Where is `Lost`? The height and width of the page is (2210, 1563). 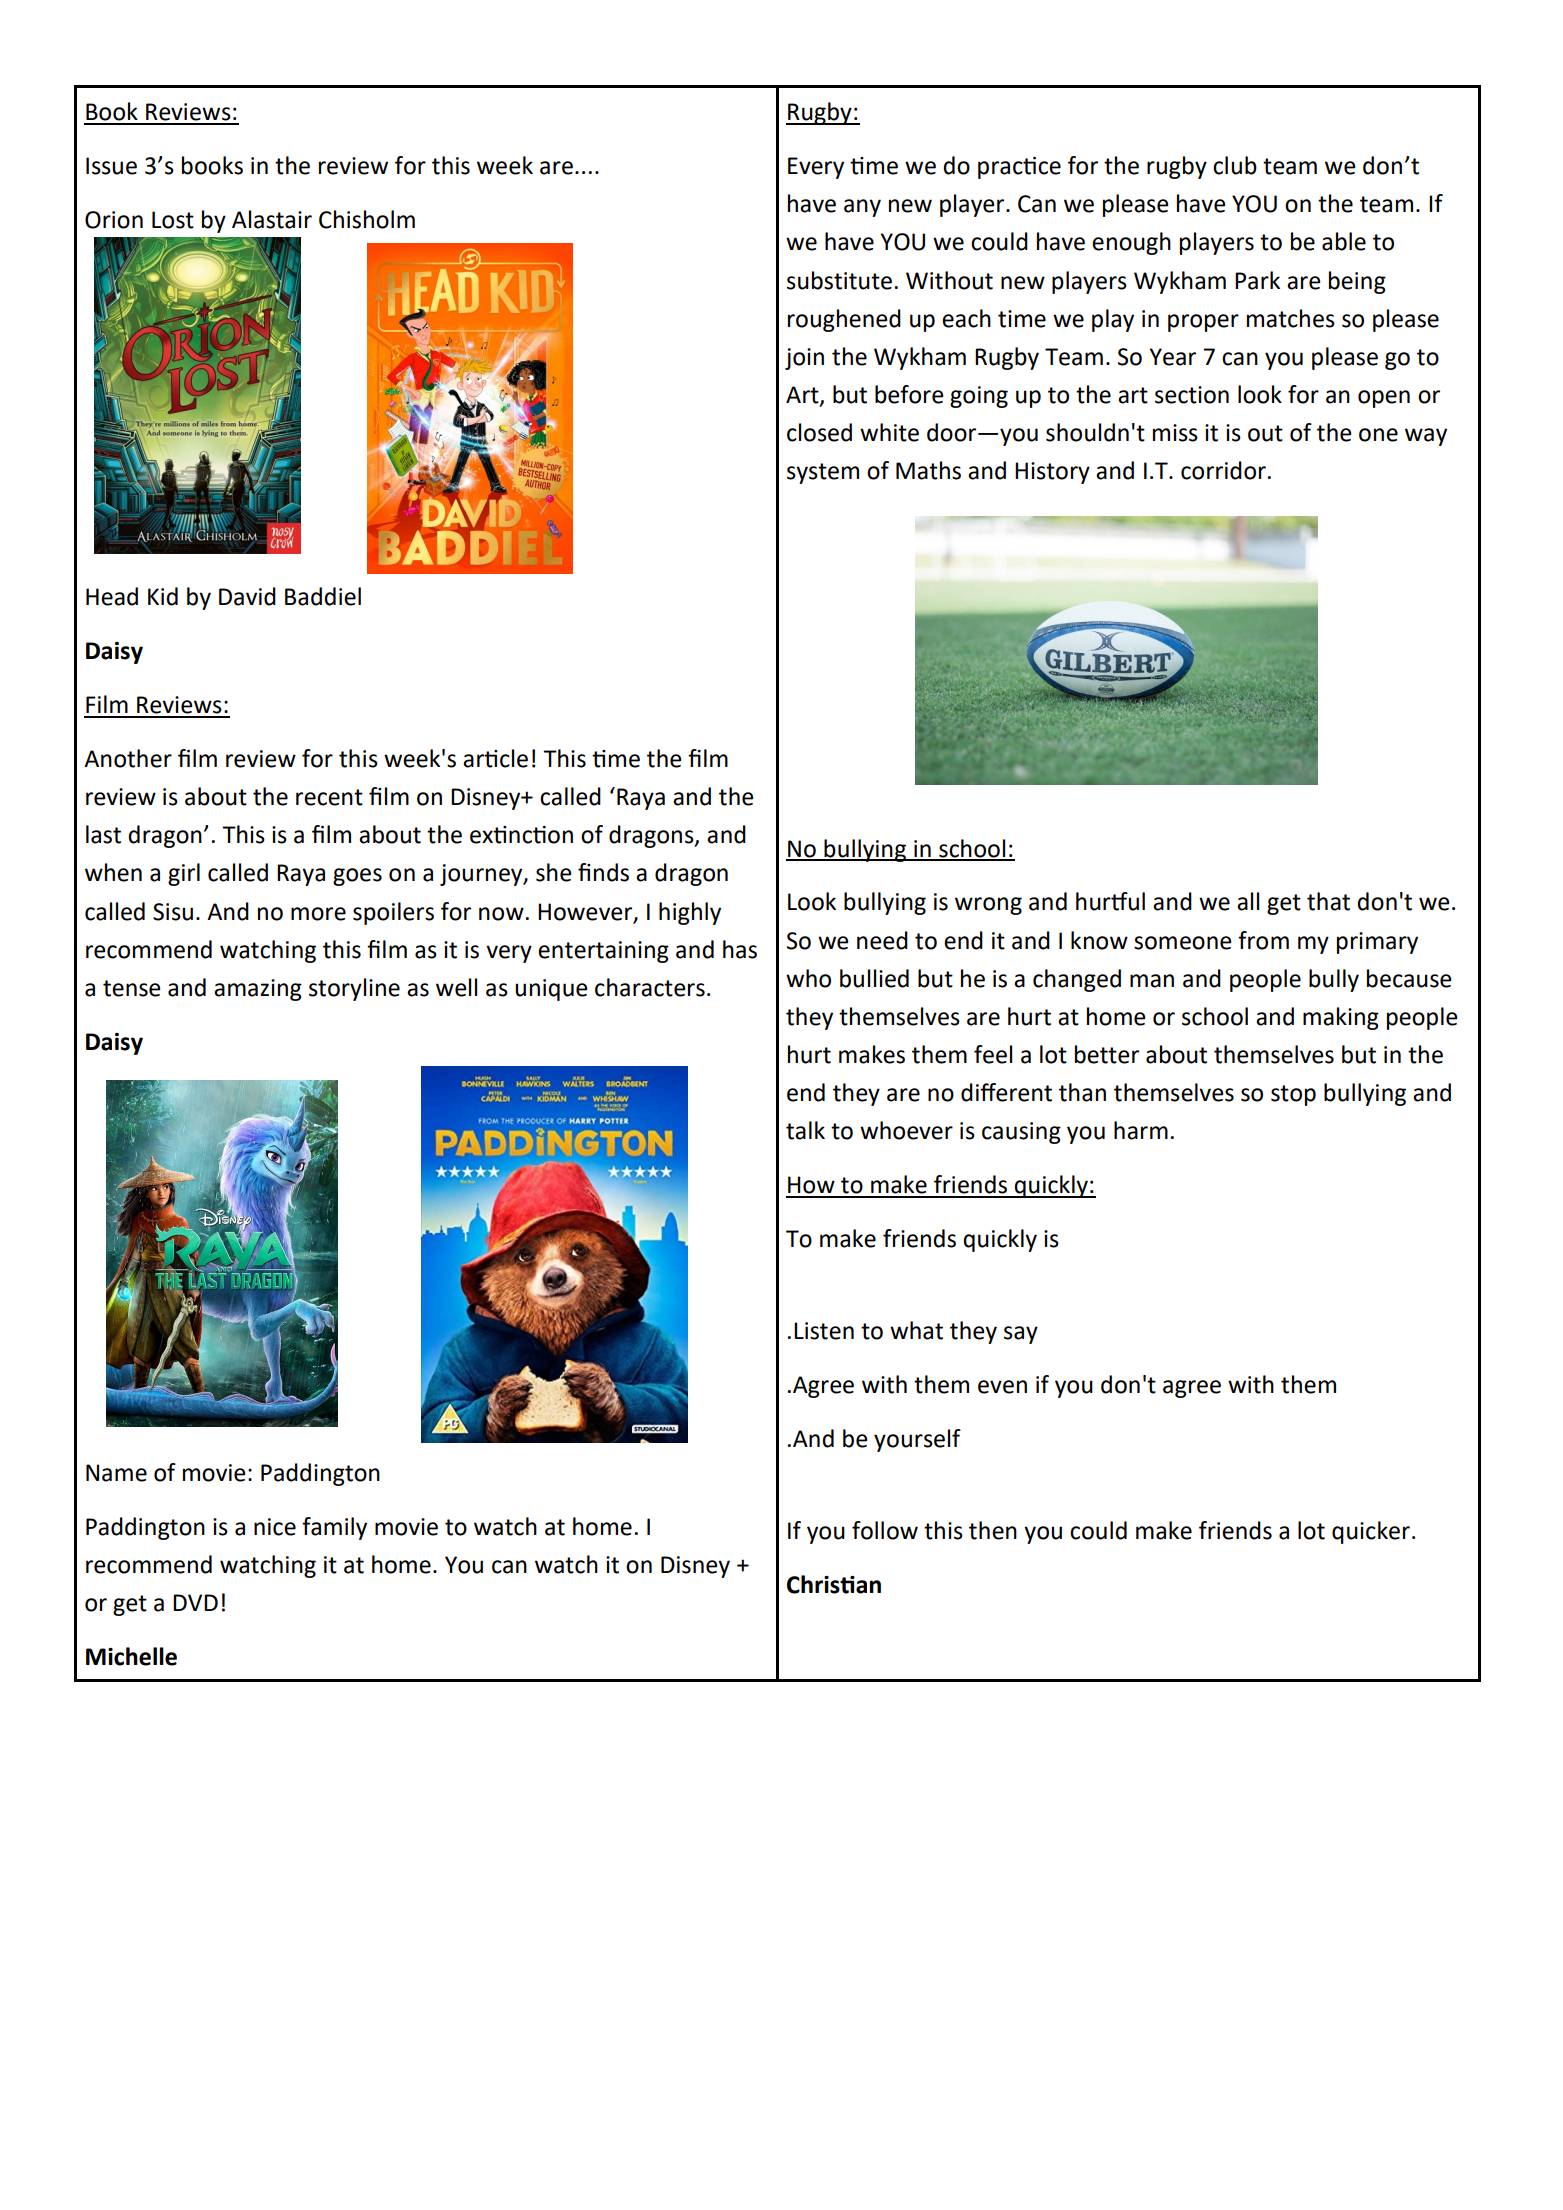 Lost is located at coordinates (173, 220).
